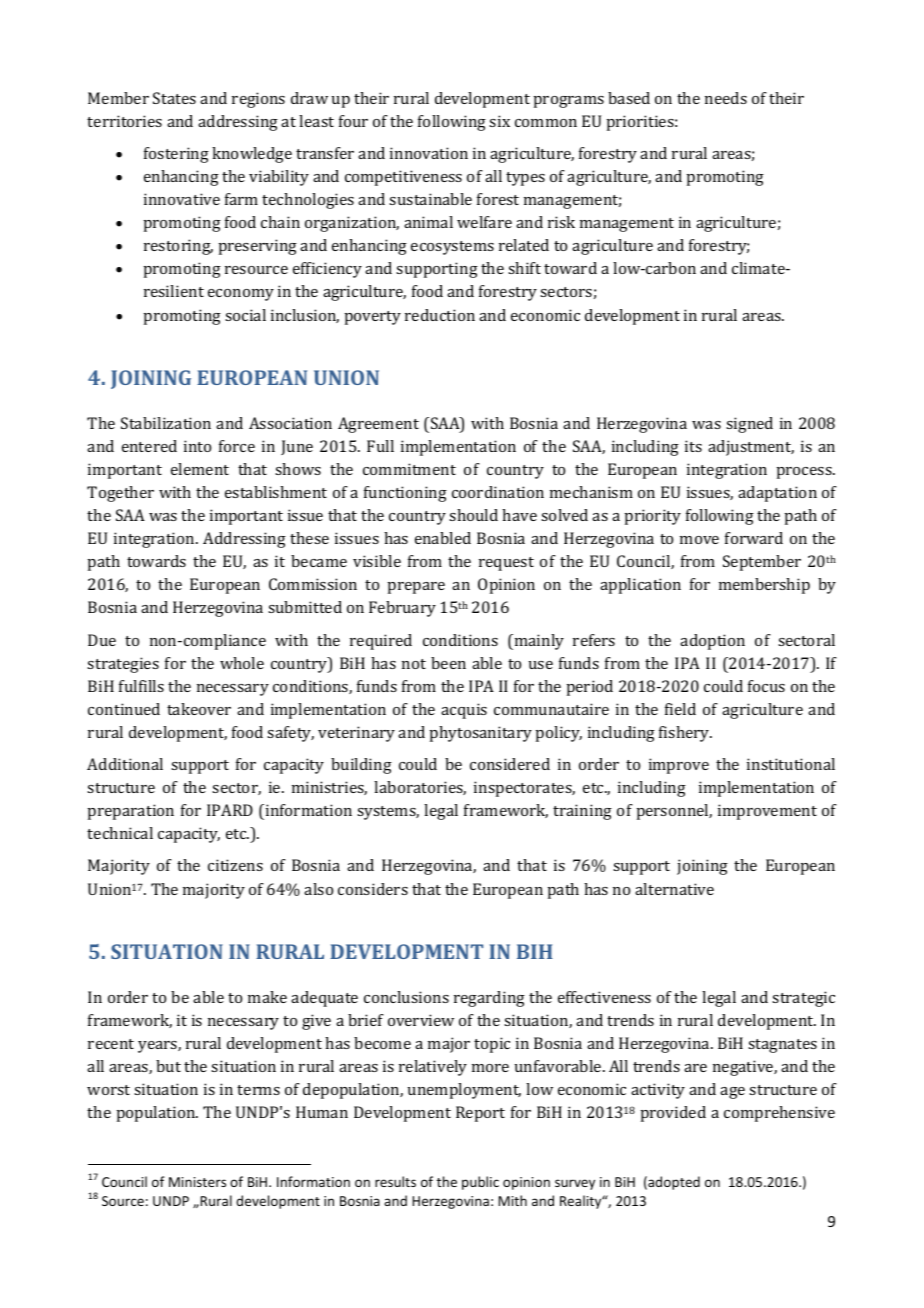  I want to click on innovation, so click(429, 153).
